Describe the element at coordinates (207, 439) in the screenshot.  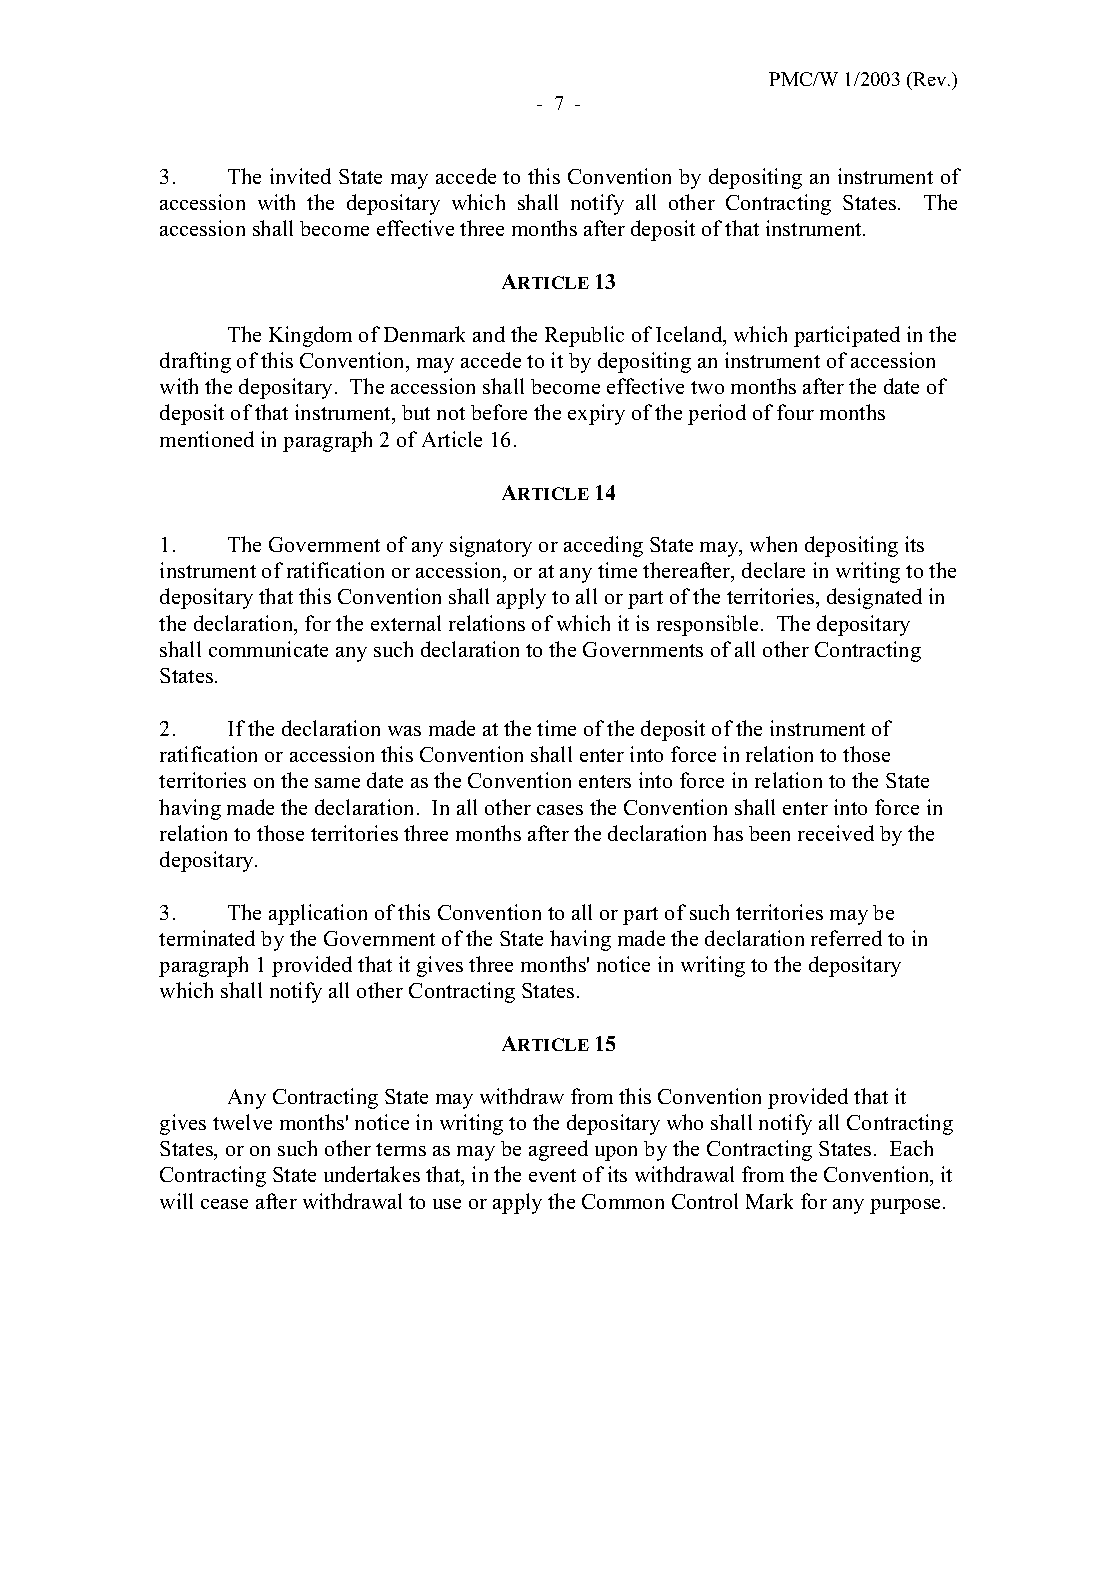
I see `mentioned` at that location.
